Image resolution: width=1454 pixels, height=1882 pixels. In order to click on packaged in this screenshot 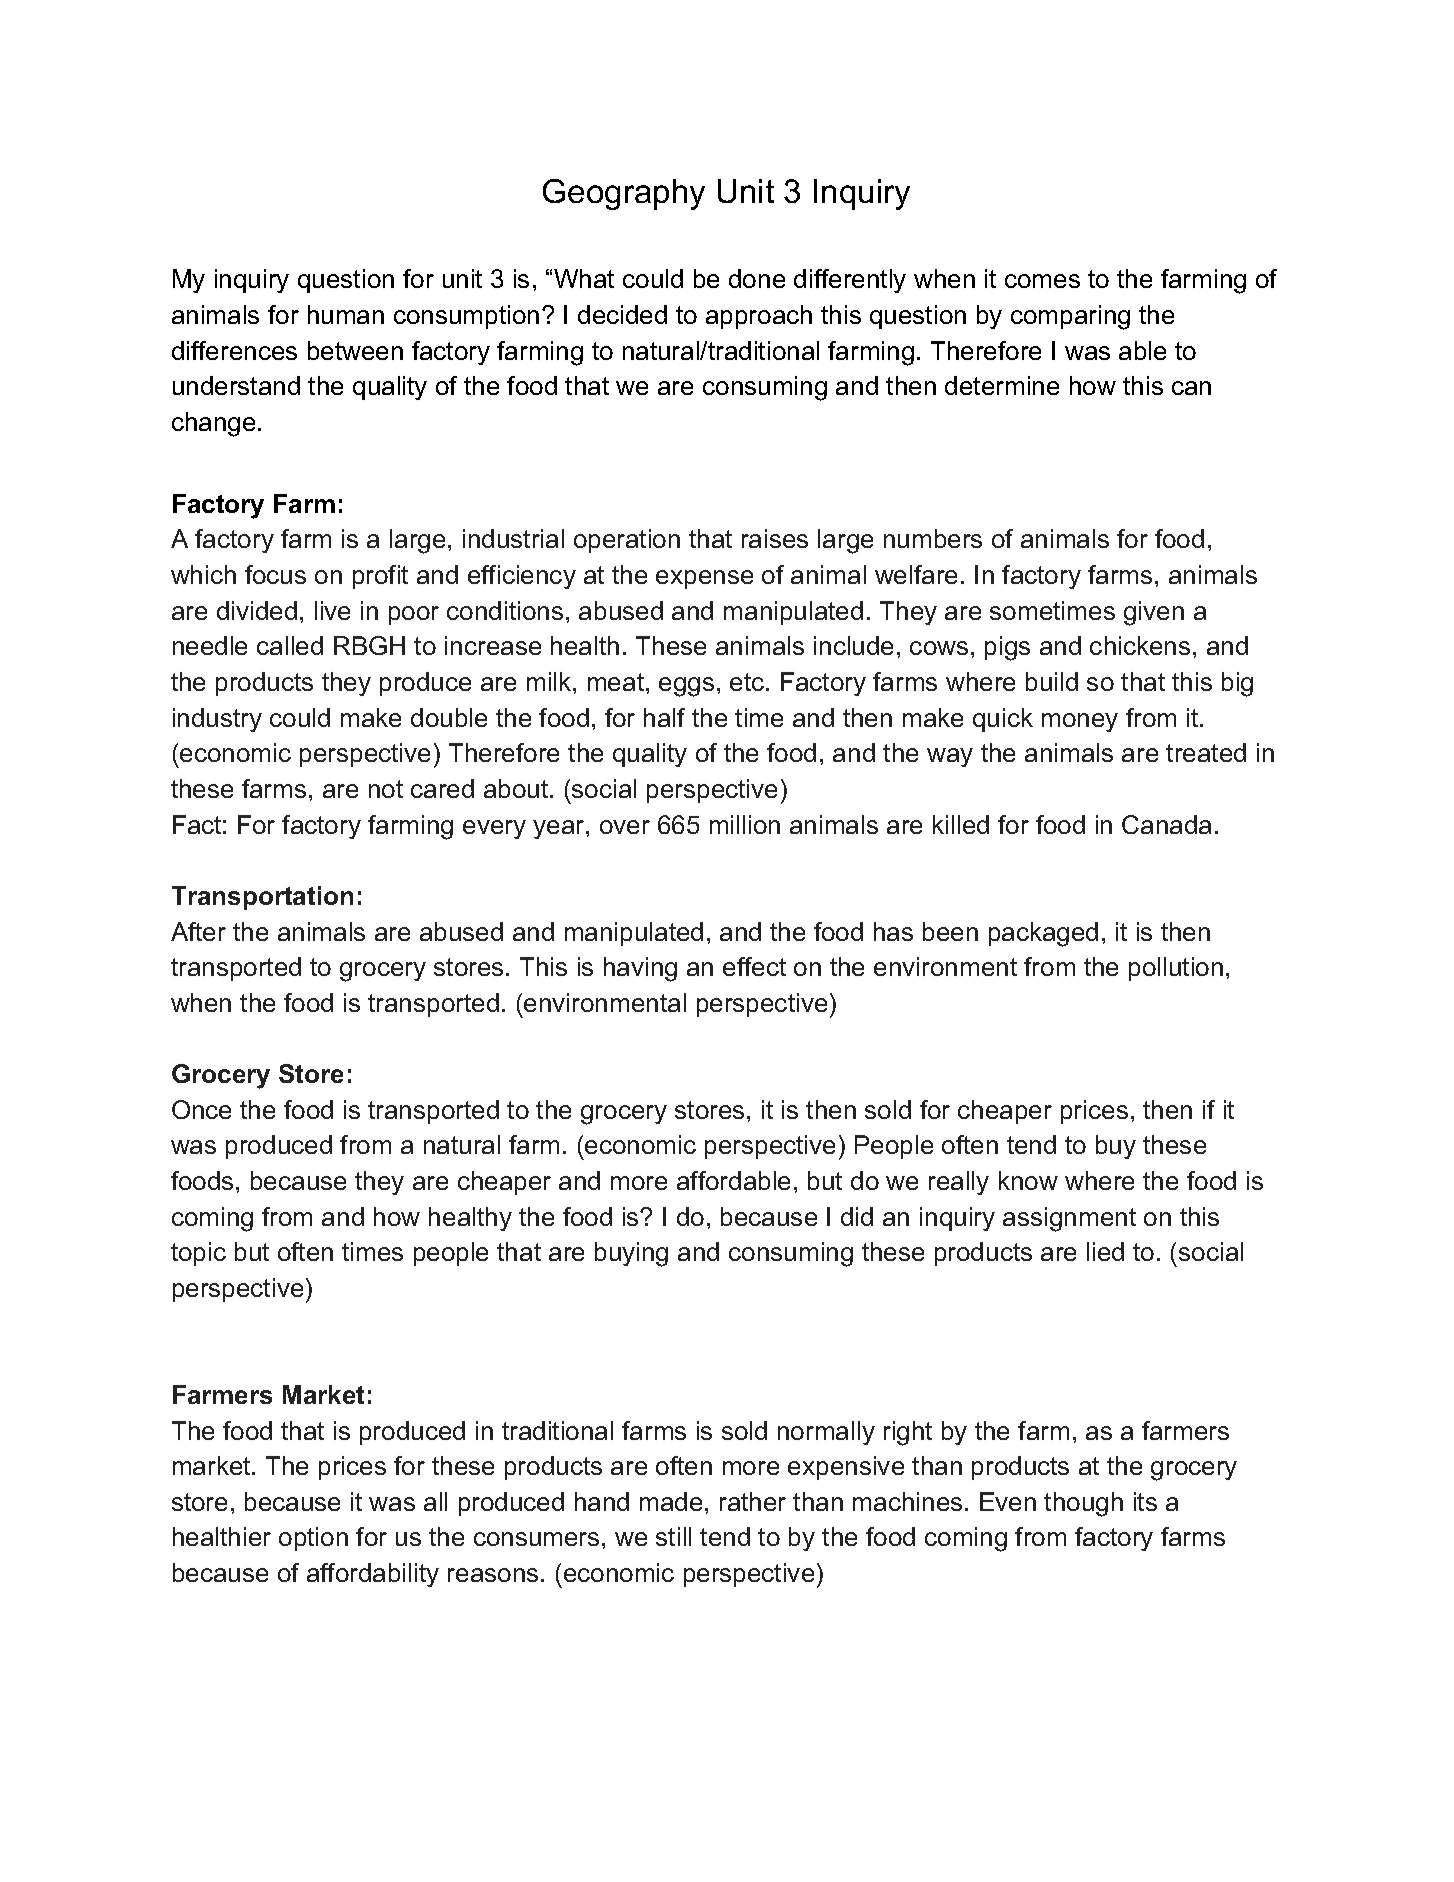, I will do `click(1043, 934)`.
